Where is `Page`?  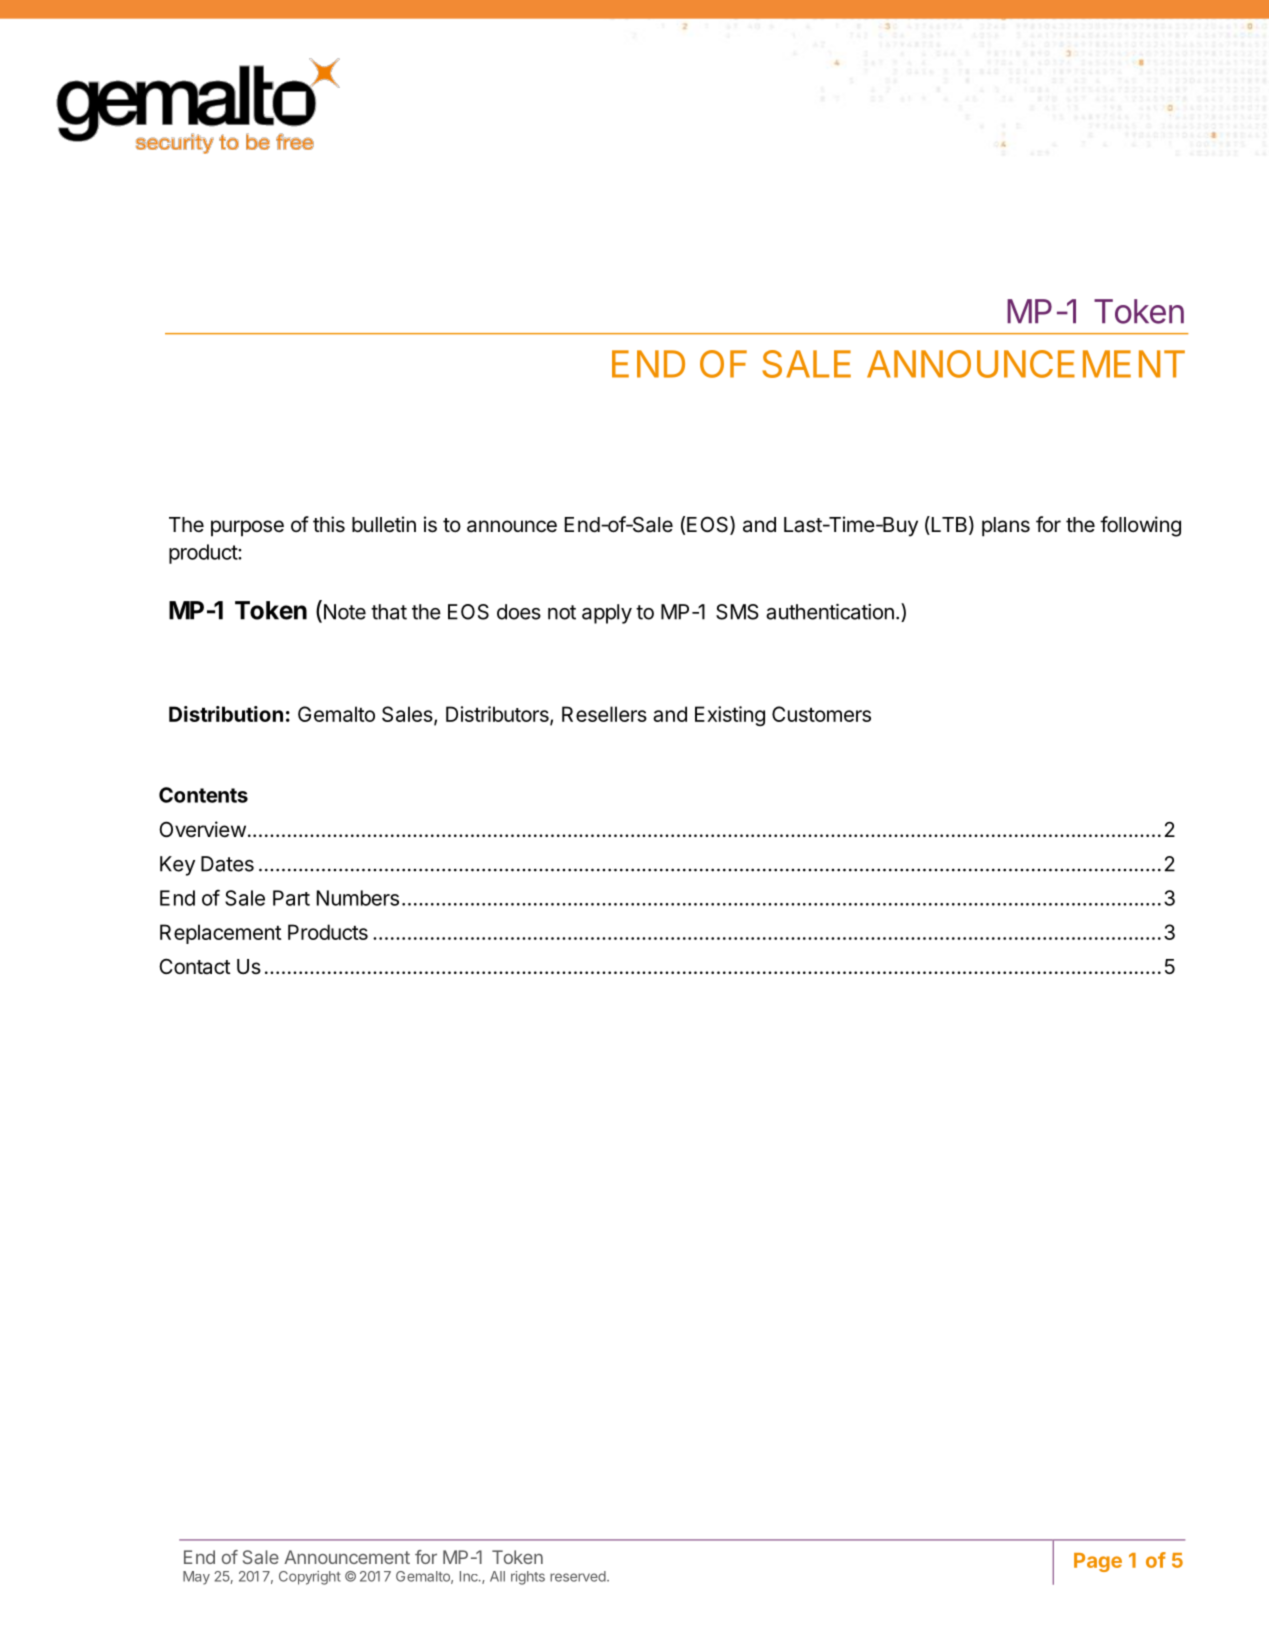
Page is located at coordinates (1098, 1562).
